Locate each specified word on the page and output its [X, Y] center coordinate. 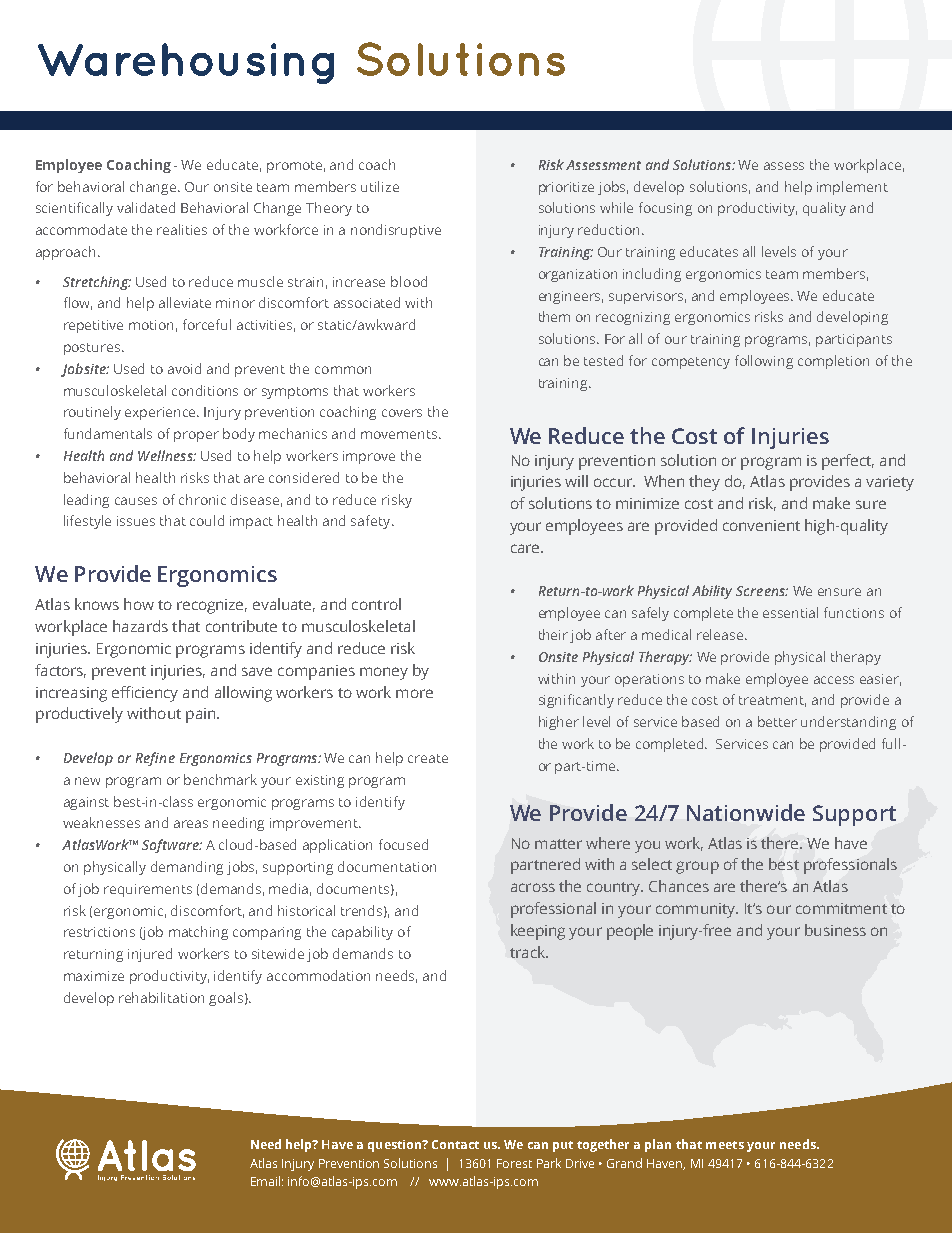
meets [725, 1145]
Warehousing [186, 63]
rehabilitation [161, 997]
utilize [380, 186]
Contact [455, 1144]
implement [852, 188]
